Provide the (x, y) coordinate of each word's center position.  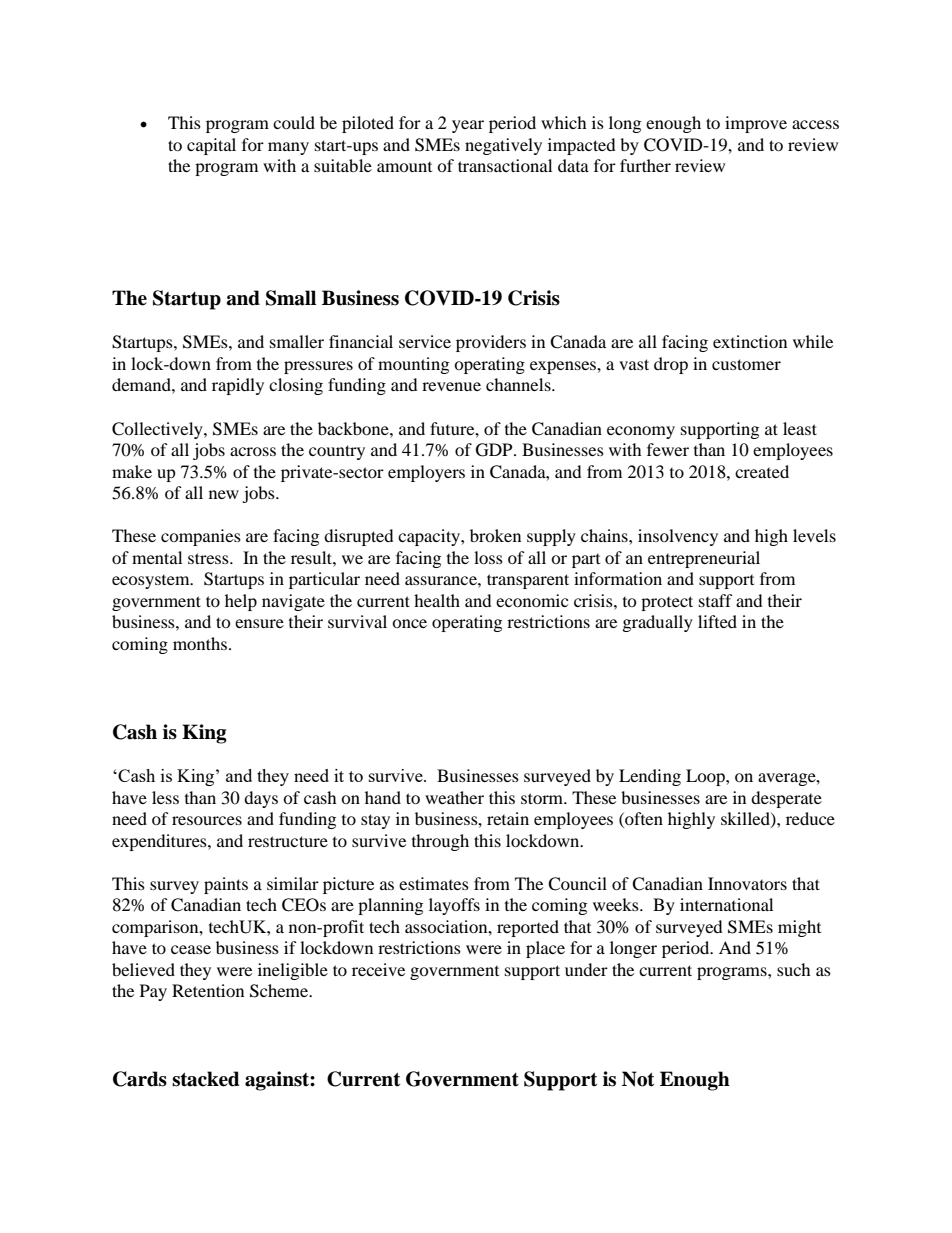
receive (378, 969)
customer (746, 364)
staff (716, 600)
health (437, 600)
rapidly (238, 386)
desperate (786, 799)
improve (756, 124)
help (241, 602)
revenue (451, 386)
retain (508, 818)
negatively (503, 146)
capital (211, 146)
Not (638, 1079)
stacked (206, 1079)
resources (207, 820)
